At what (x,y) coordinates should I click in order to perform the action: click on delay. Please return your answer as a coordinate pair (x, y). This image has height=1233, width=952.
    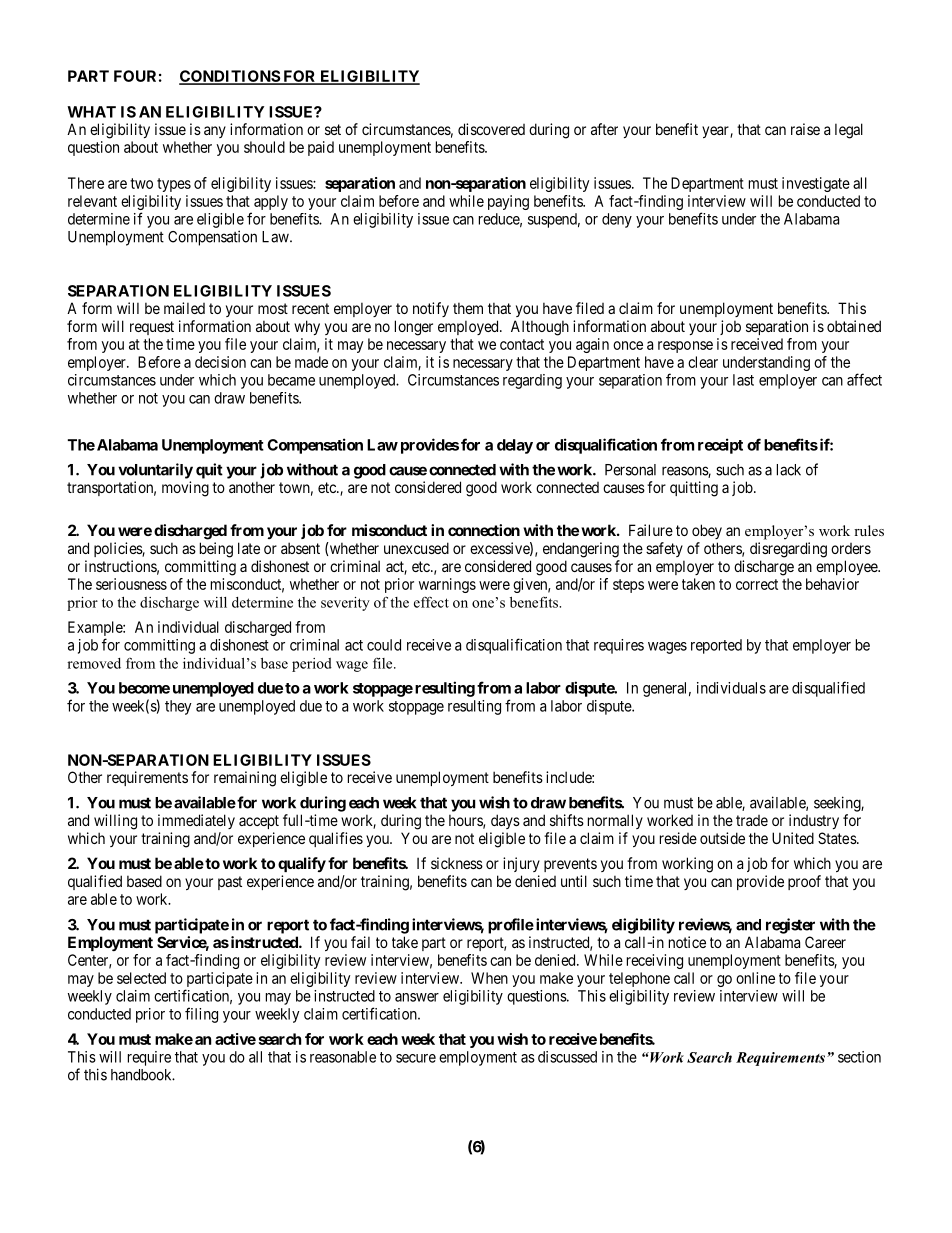
    Looking at the image, I should click on (515, 446).
